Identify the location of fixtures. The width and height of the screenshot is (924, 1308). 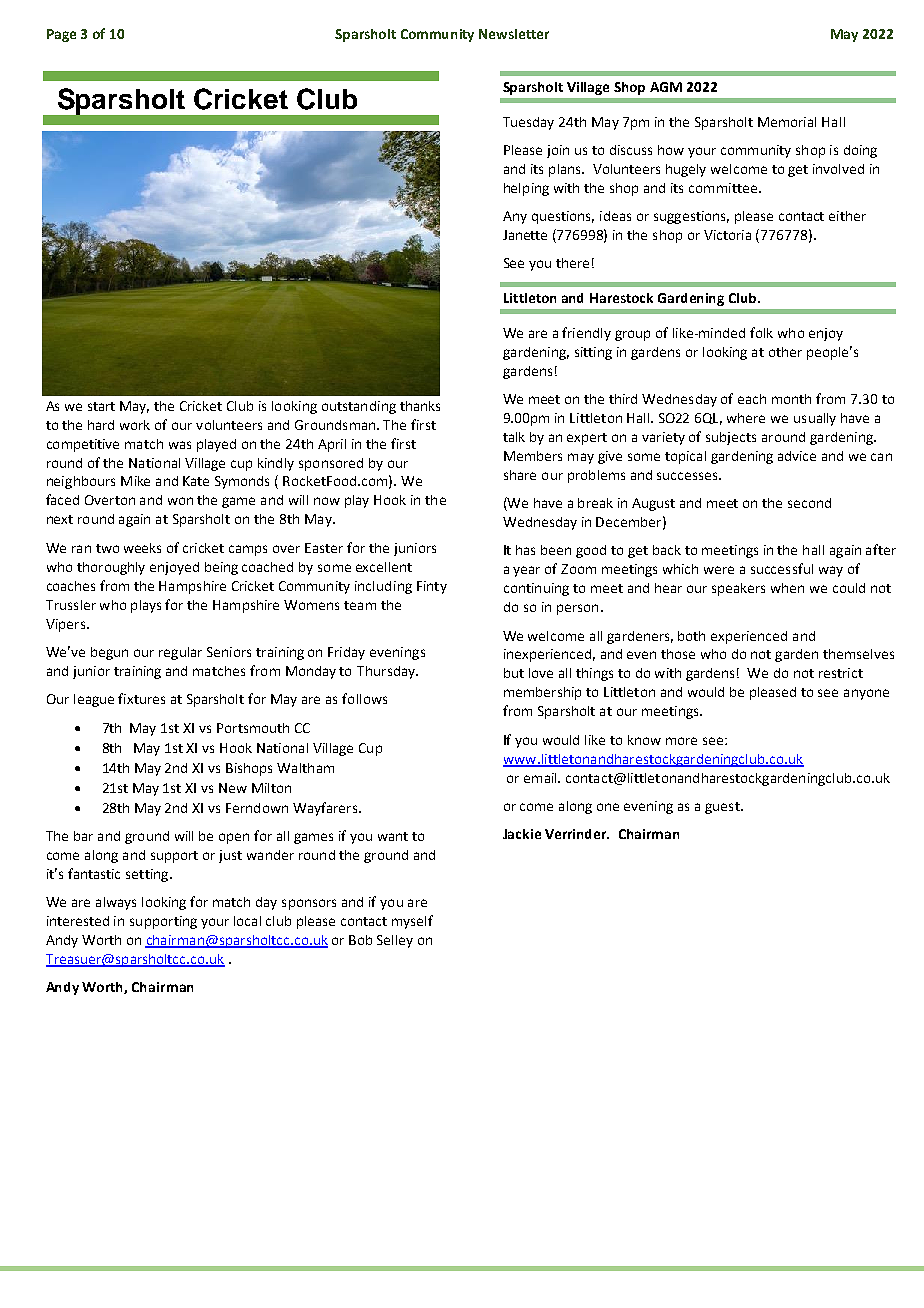
(141, 698).
